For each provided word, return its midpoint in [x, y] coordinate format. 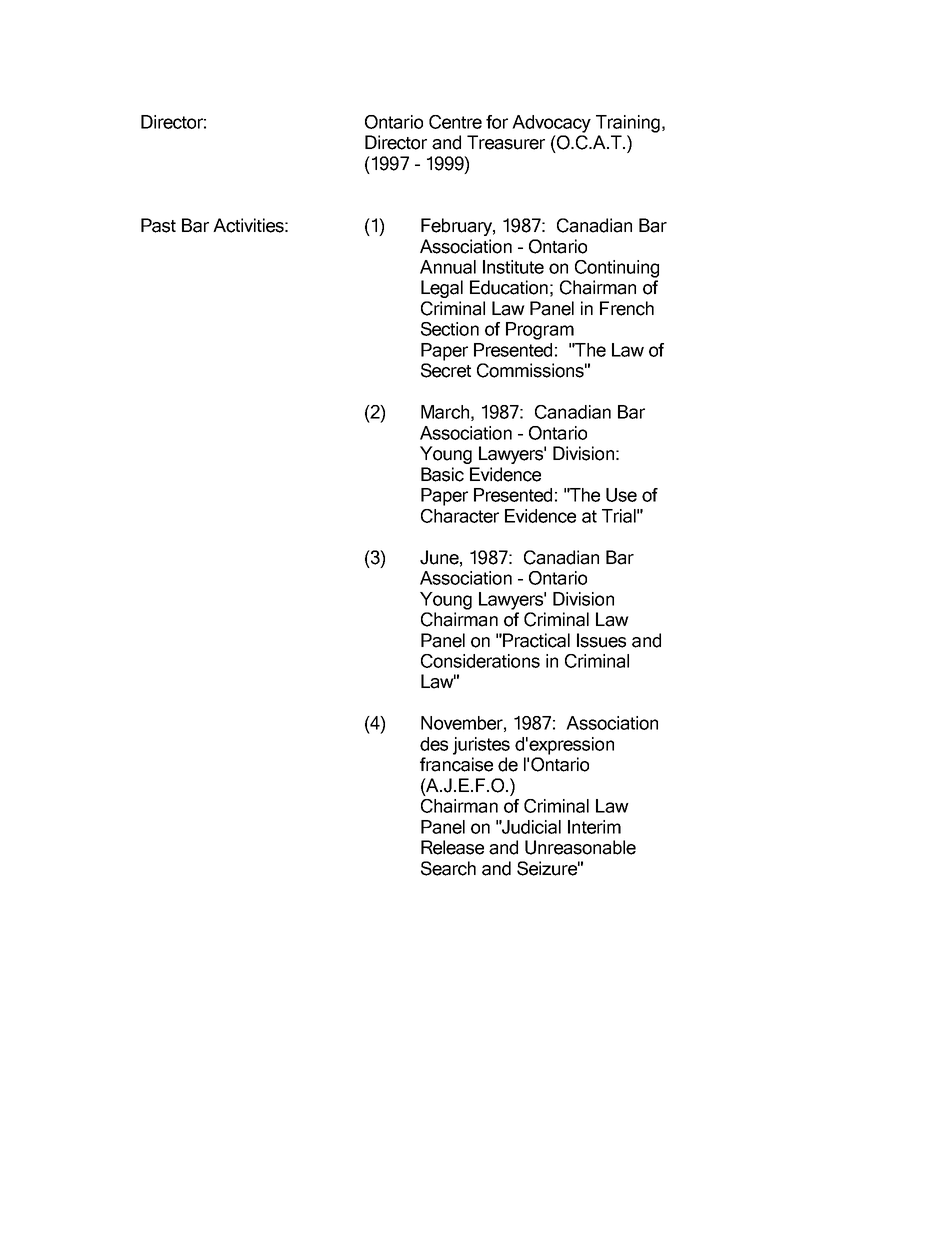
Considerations [480, 661]
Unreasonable [580, 847]
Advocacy [551, 124]
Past [158, 225]
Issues [601, 640]
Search [448, 868]
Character [460, 516]
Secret [446, 370]
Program [540, 331]
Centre [455, 122]
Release [452, 847]
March [445, 412]
